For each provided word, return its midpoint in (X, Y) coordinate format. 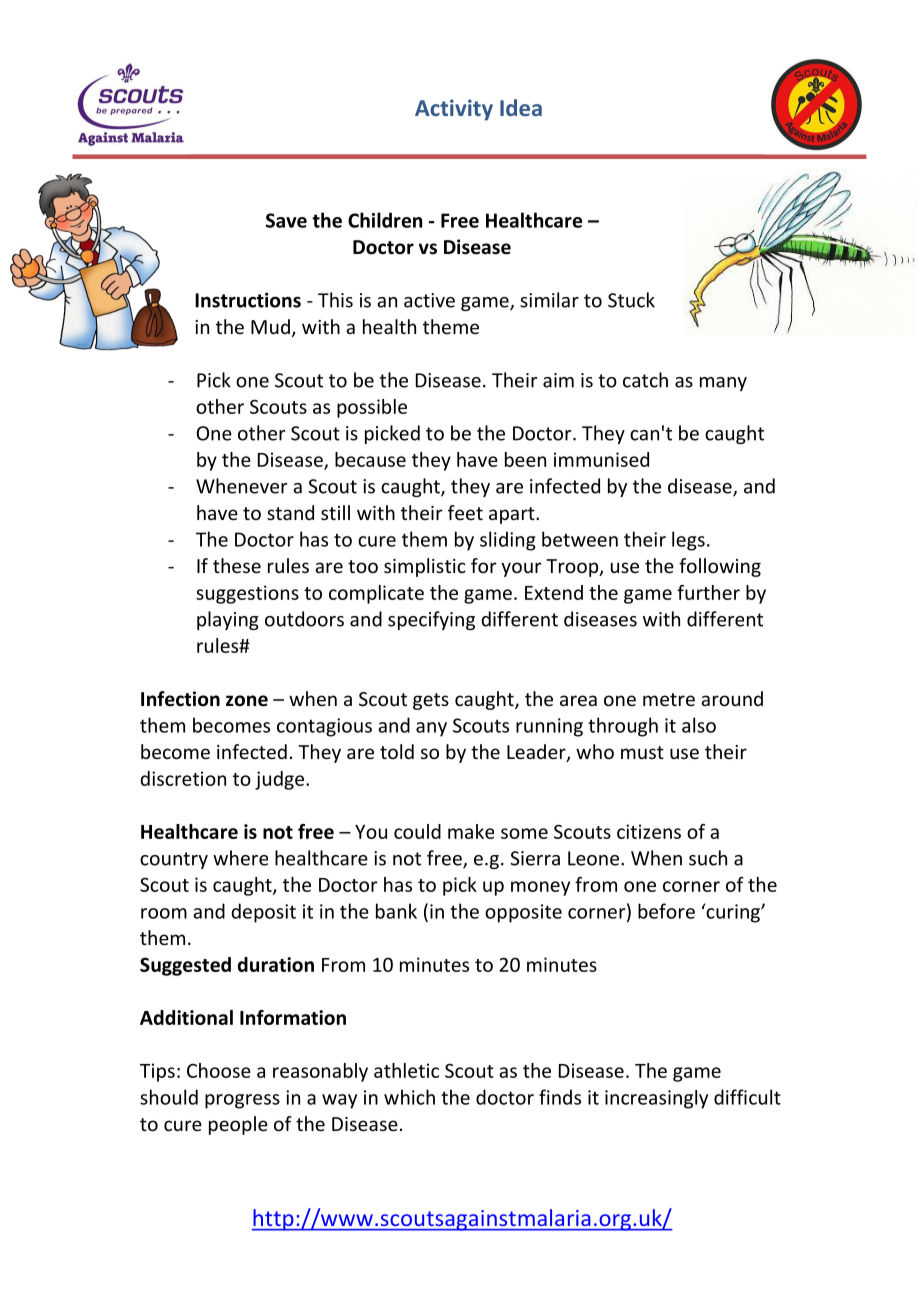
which (409, 1097)
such (708, 858)
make (471, 831)
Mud (270, 326)
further (708, 592)
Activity (454, 110)
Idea (521, 107)
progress (242, 1101)
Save (286, 220)
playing (228, 620)
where (240, 858)
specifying (431, 620)
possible (372, 408)
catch (645, 380)
